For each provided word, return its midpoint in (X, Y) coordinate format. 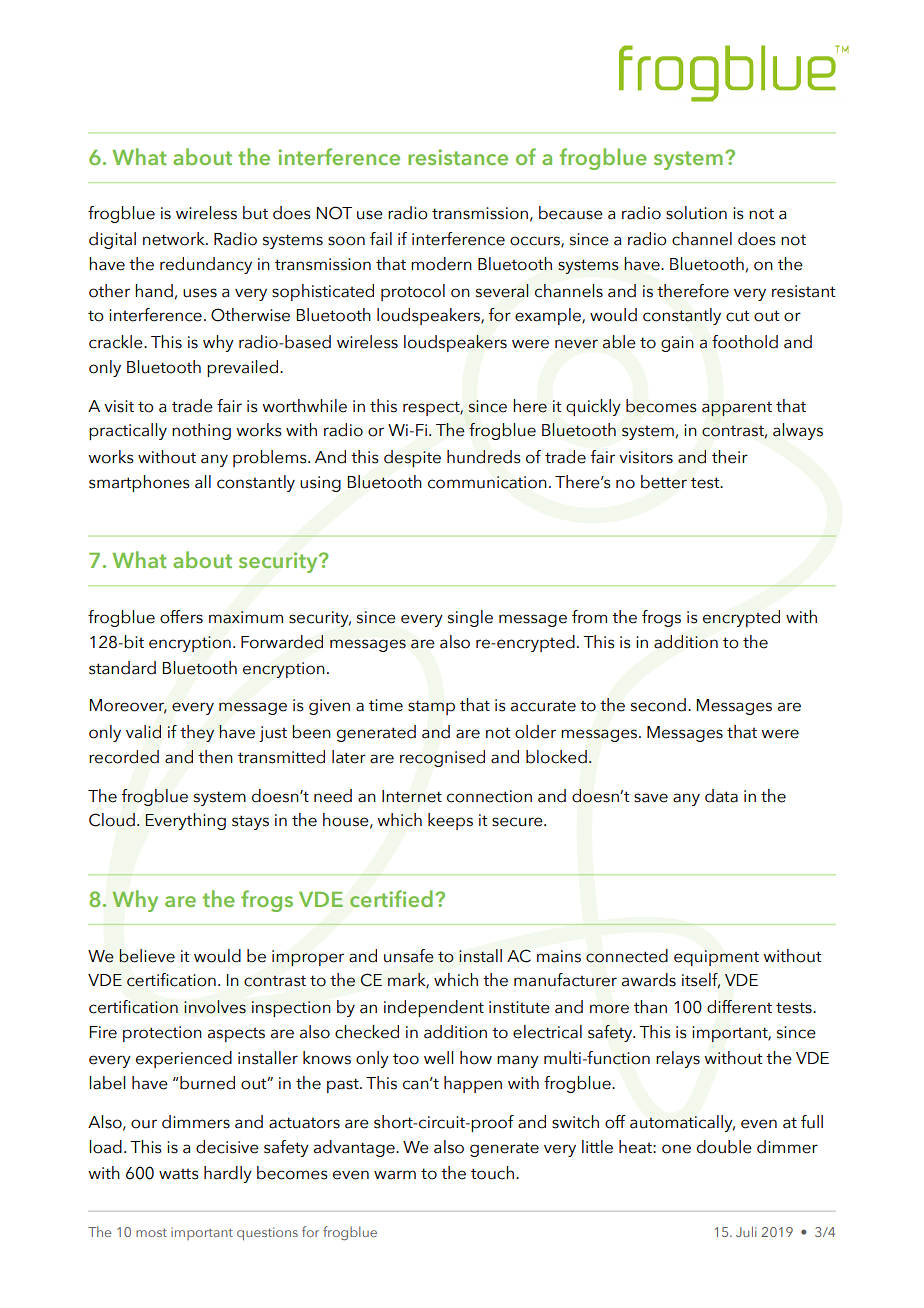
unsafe (409, 956)
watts (179, 1174)
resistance (458, 157)
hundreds (484, 457)
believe (147, 956)
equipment (716, 958)
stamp (431, 707)
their (730, 457)
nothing (201, 431)
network (175, 239)
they (197, 733)
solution (696, 213)
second (658, 705)
